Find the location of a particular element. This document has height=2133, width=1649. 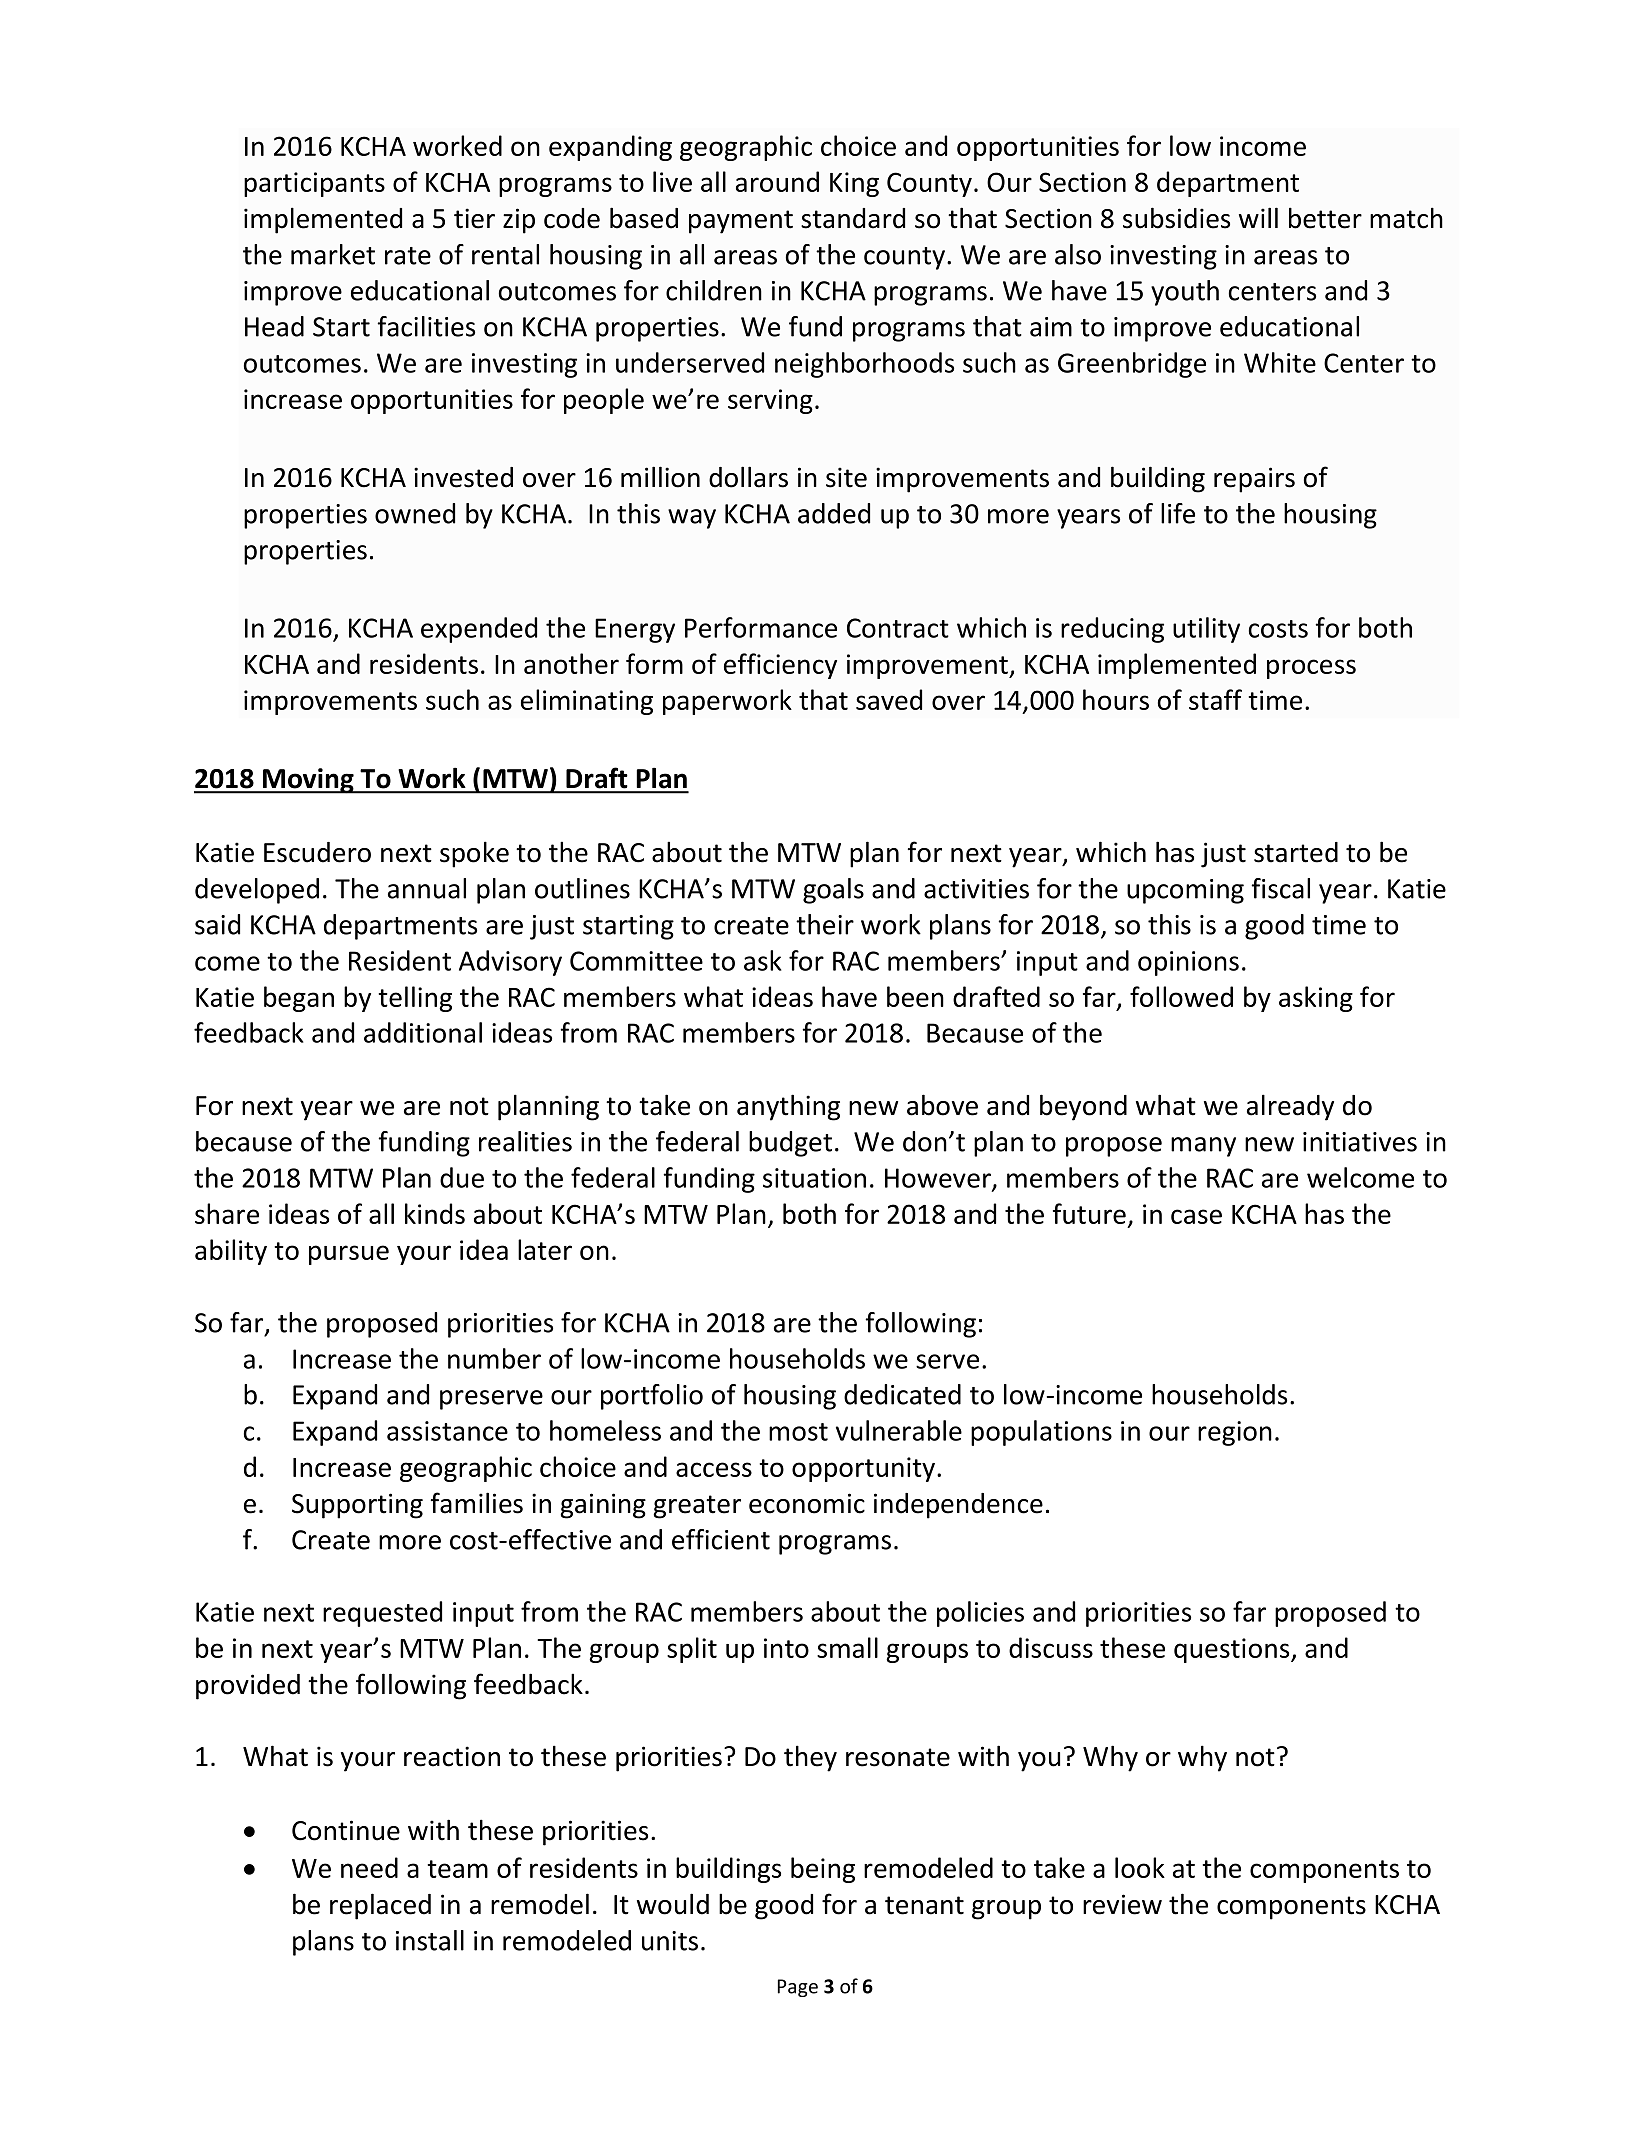

region is located at coordinates (1235, 1433).
